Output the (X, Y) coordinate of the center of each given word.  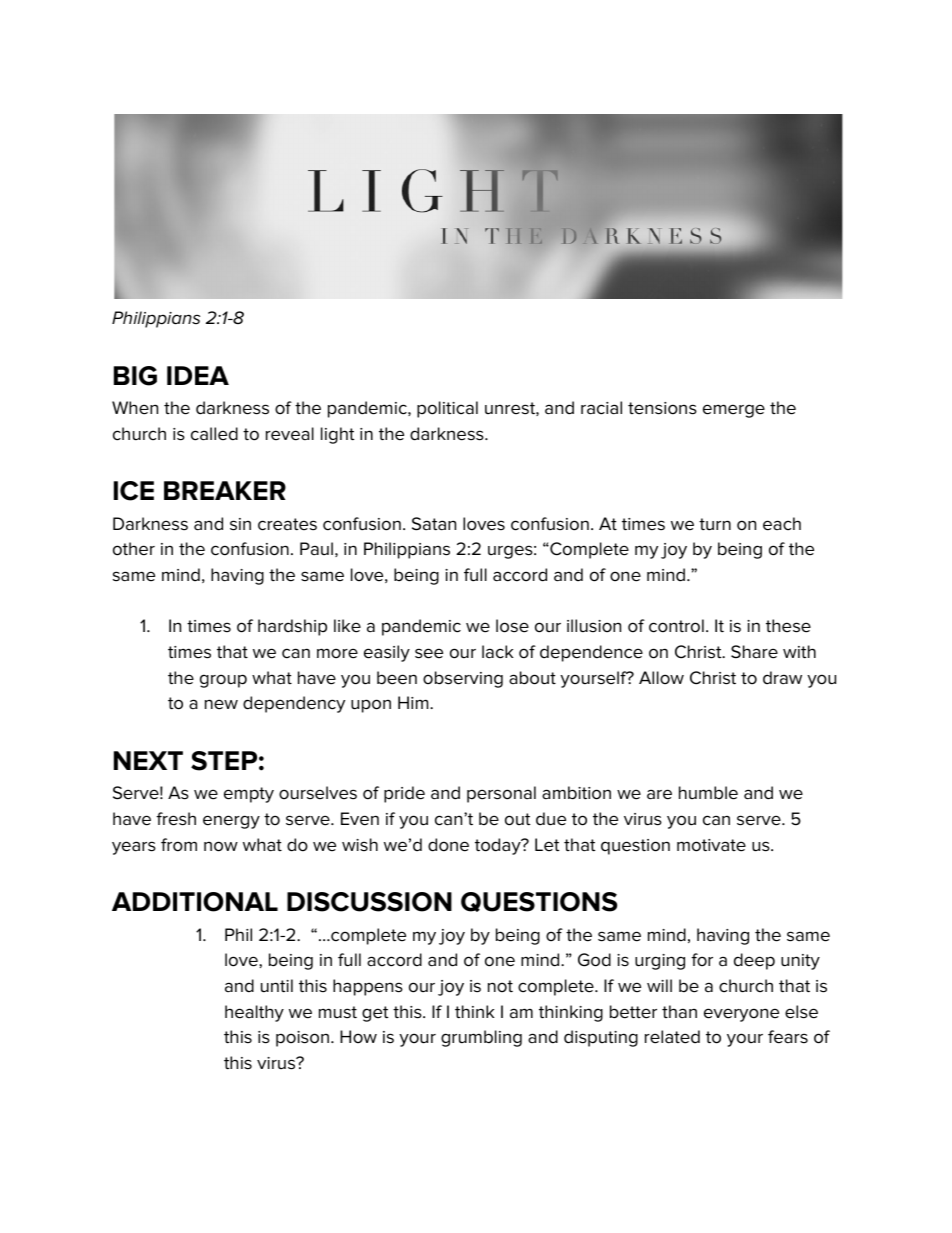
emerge (734, 411)
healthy (254, 1013)
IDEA (198, 375)
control (676, 626)
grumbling (481, 1038)
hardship (292, 627)
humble (708, 793)
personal (501, 794)
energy (231, 822)
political (447, 409)
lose (512, 626)
